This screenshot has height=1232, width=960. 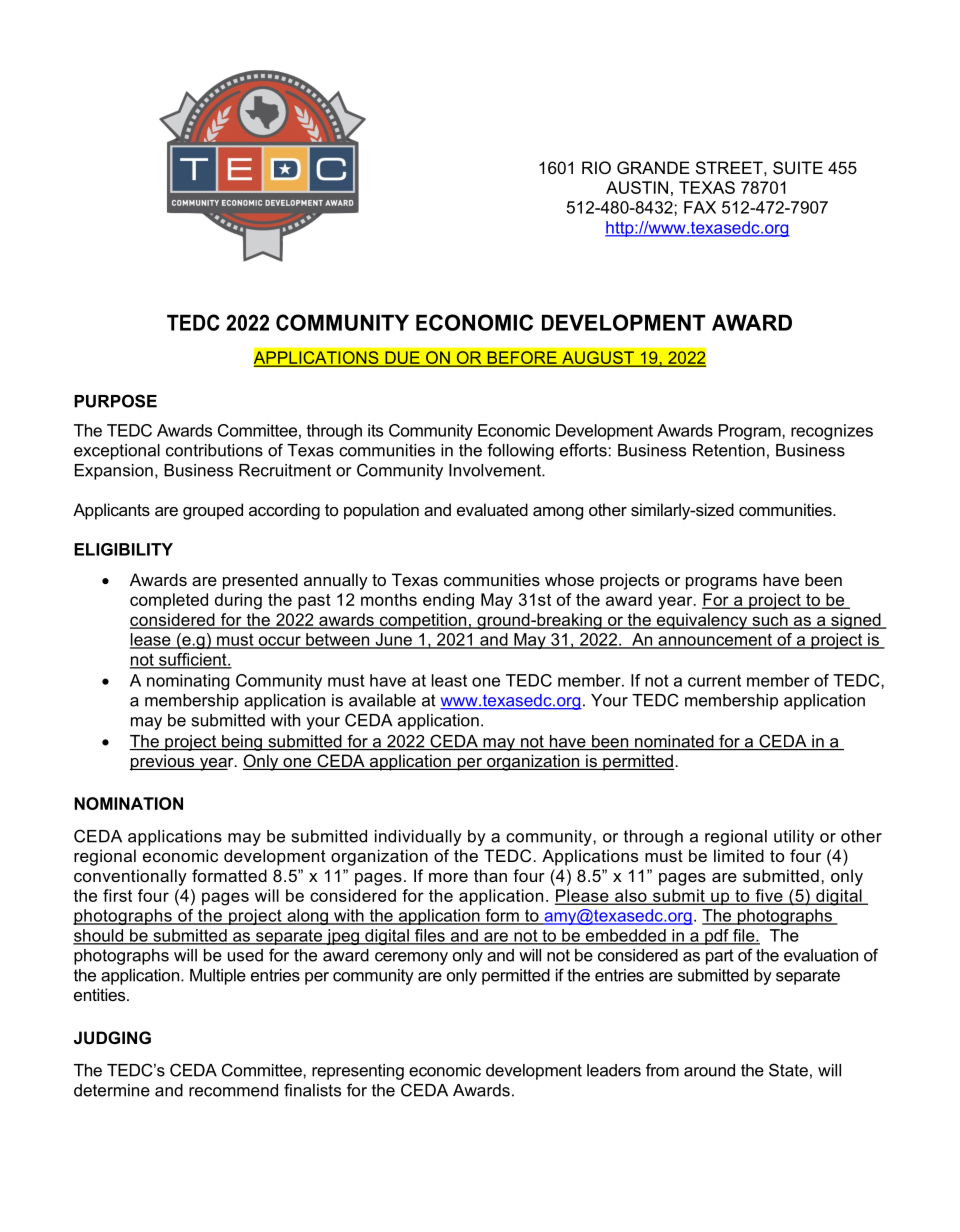 I want to click on SUITE, so click(x=798, y=167).
